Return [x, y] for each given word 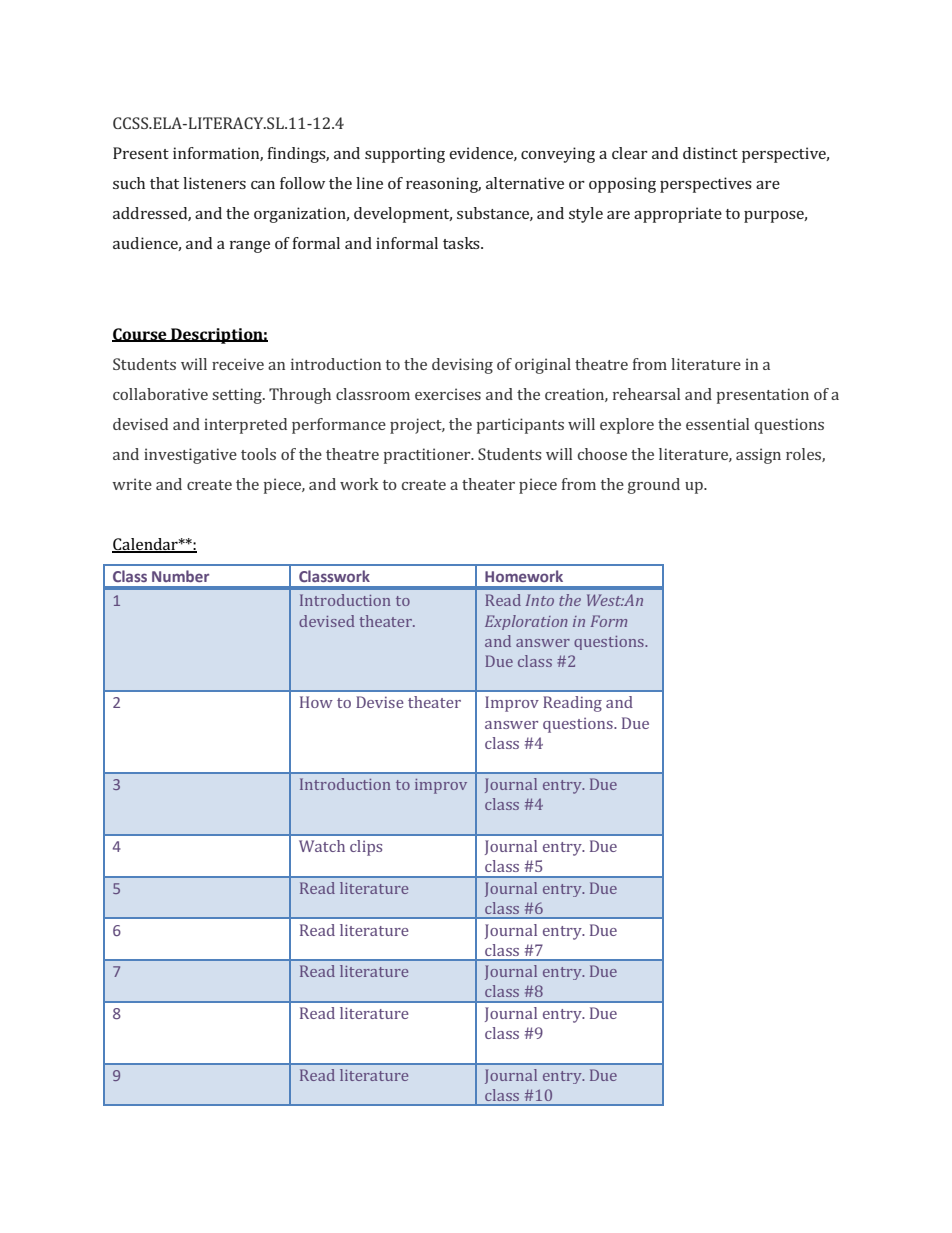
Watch [322, 846]
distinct [710, 153]
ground [654, 486]
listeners [214, 183]
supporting [405, 155]
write [132, 484]
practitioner [428, 456]
